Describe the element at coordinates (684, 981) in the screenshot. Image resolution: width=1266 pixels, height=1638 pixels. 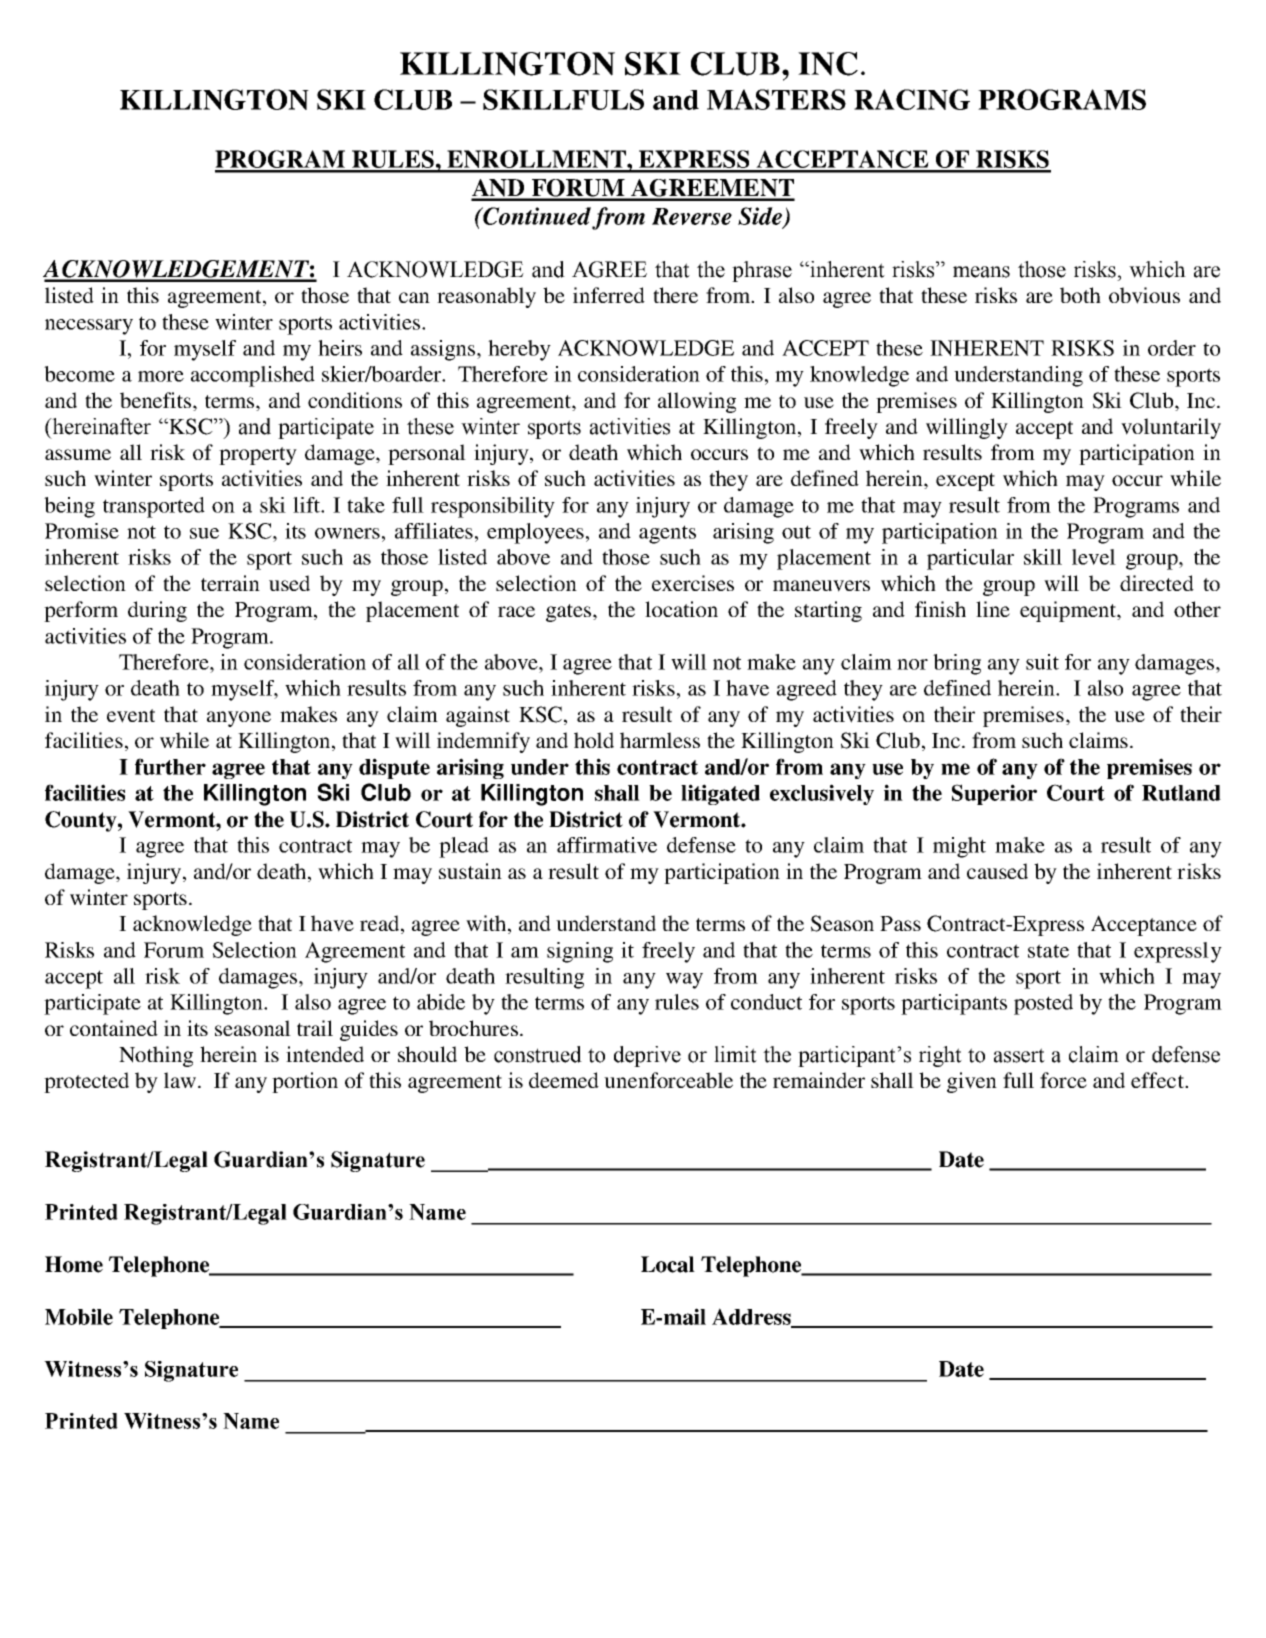
I see `way` at that location.
